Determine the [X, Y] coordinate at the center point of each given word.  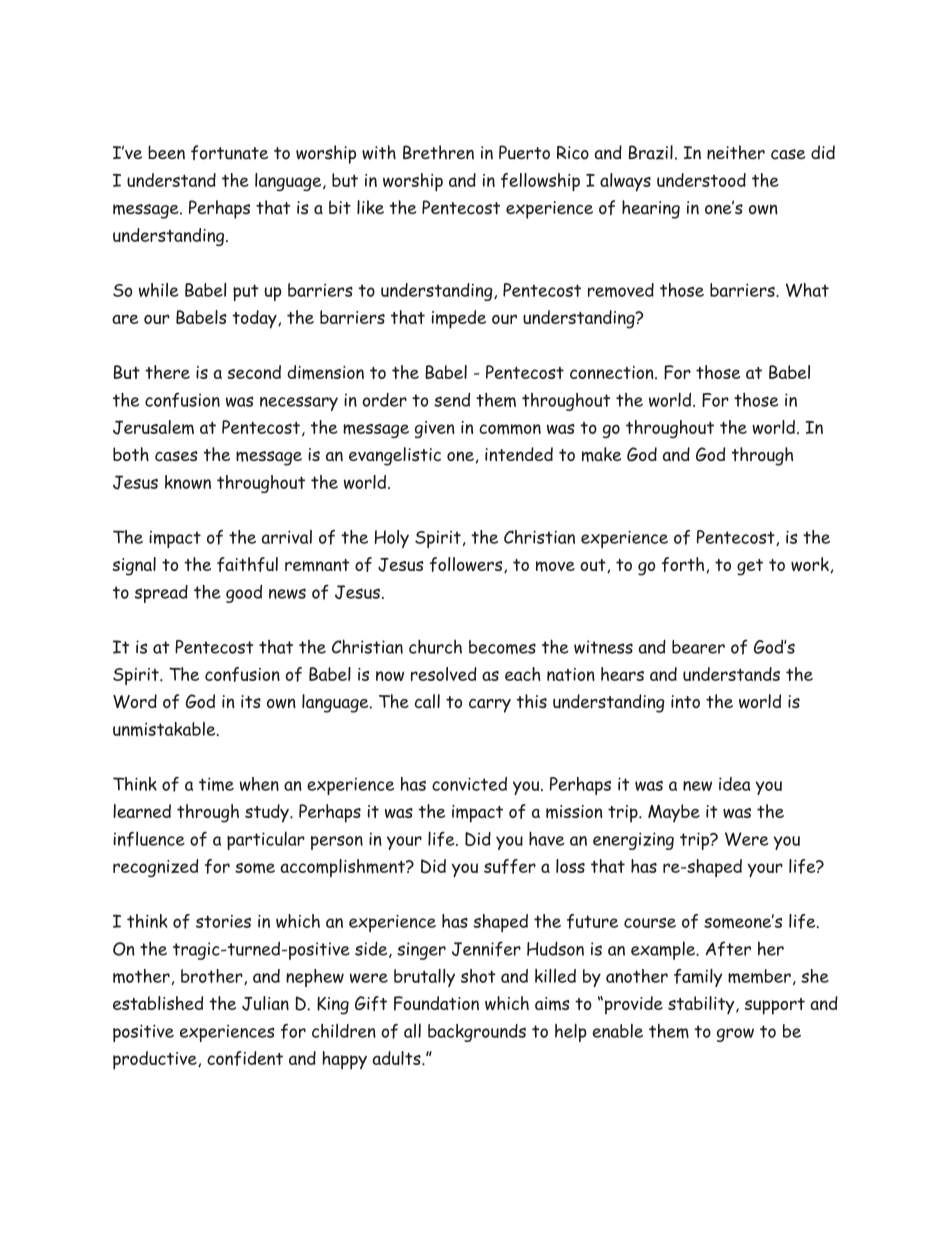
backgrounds [477, 1033]
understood [701, 180]
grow [735, 1035]
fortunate [229, 152]
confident [245, 1058]
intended [519, 454]
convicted [469, 784]
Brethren [438, 152]
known [188, 482]
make [601, 454]
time [216, 784]
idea [734, 784]
